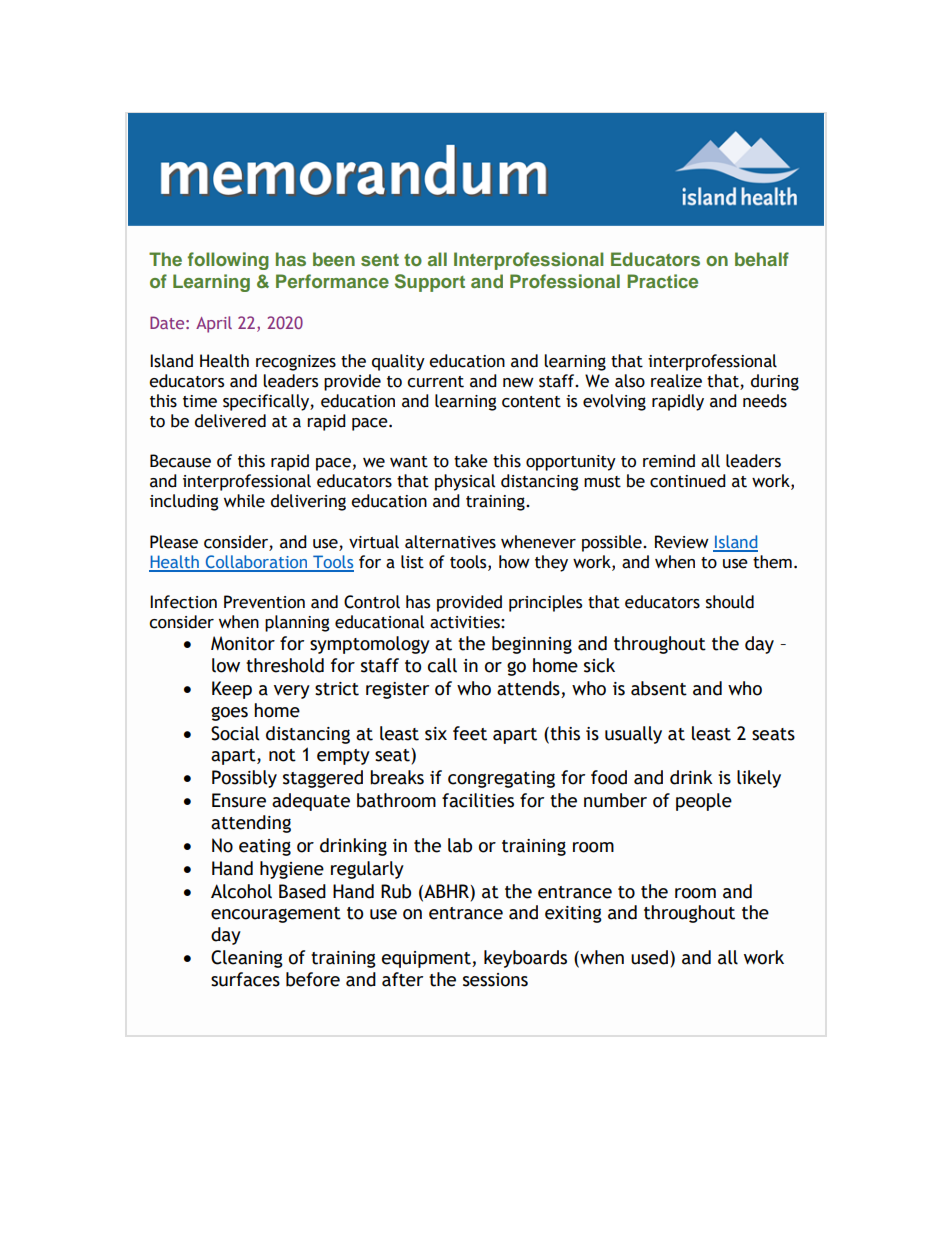 The image size is (952, 1233). Describe the element at coordinates (688, 481) in the screenshot. I see `continued` at that location.
